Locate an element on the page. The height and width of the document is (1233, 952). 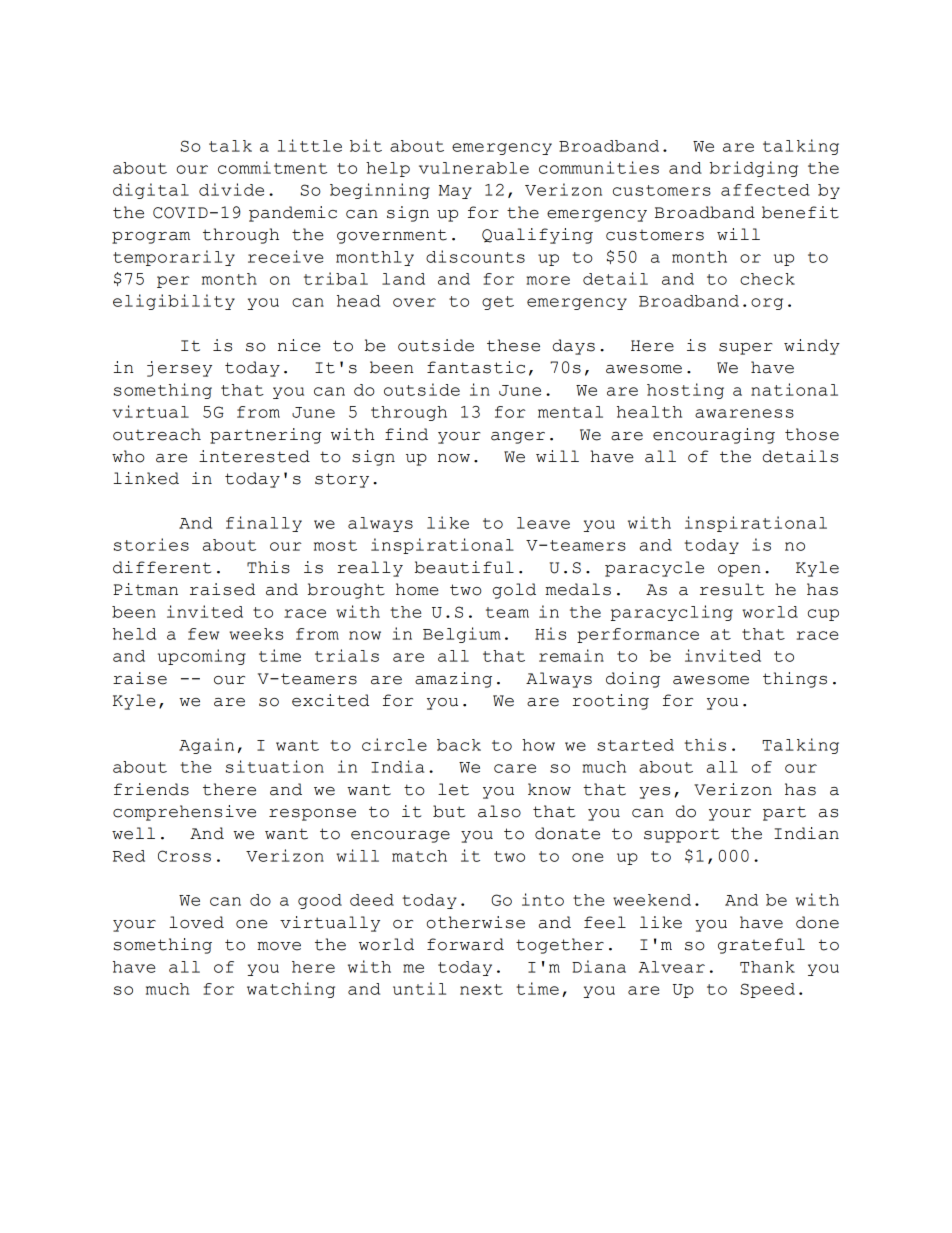
divide is located at coordinates (231, 189).
